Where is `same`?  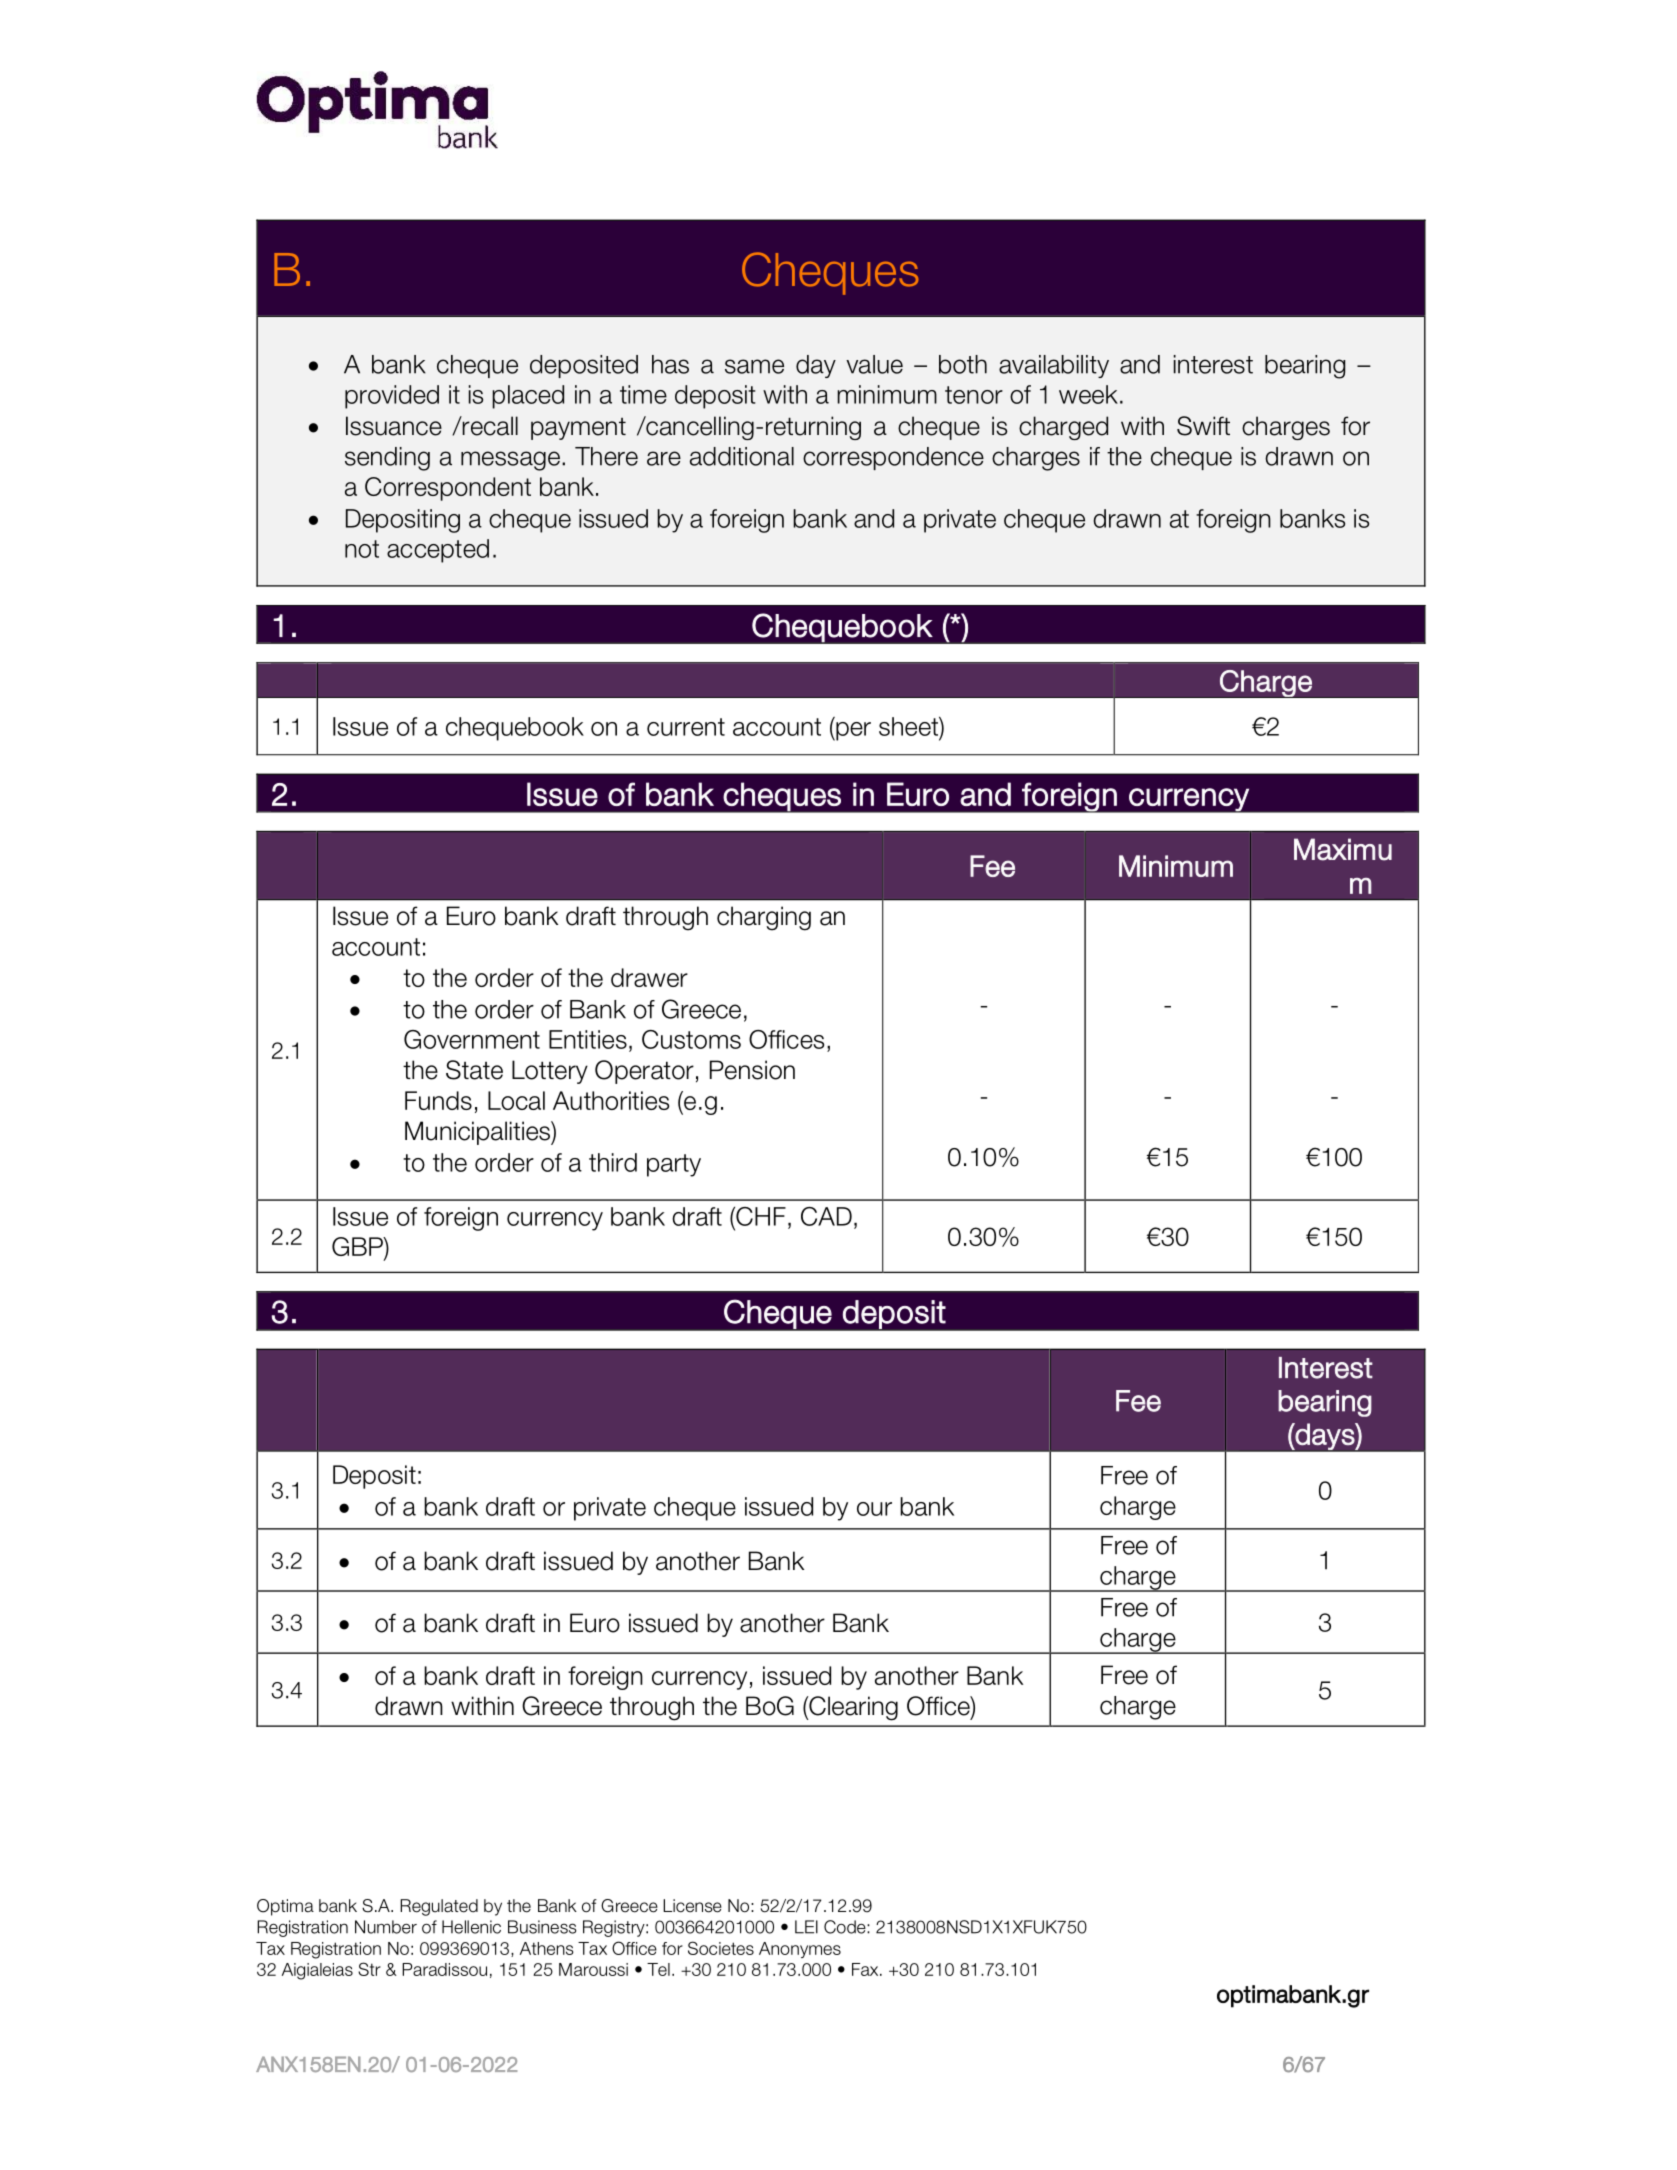 same is located at coordinates (754, 366).
